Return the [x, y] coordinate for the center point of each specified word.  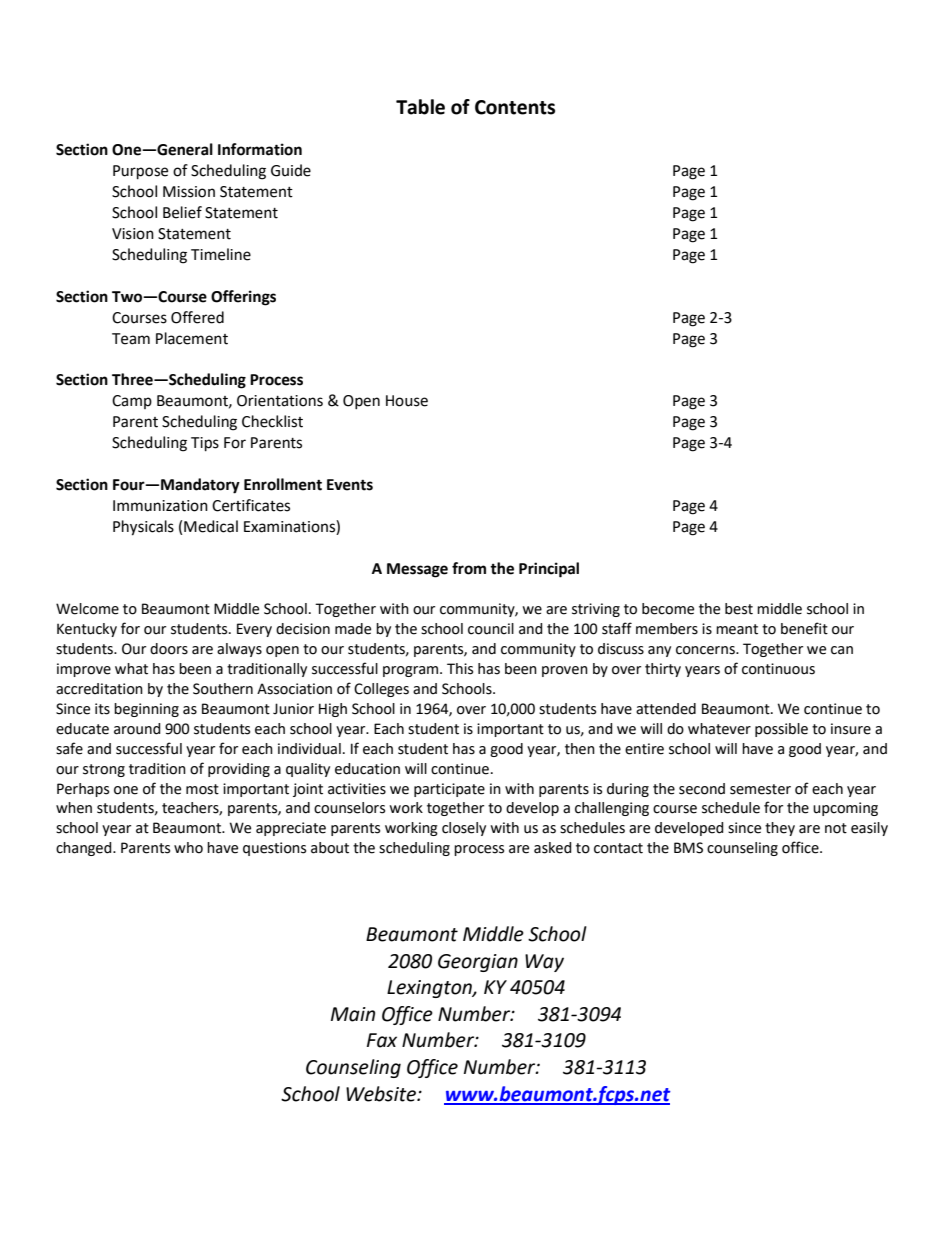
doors [169, 649]
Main [353, 1014]
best [739, 609]
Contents [515, 107]
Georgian [478, 963]
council [491, 629]
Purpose [140, 172]
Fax [382, 1040]
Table [420, 107]
